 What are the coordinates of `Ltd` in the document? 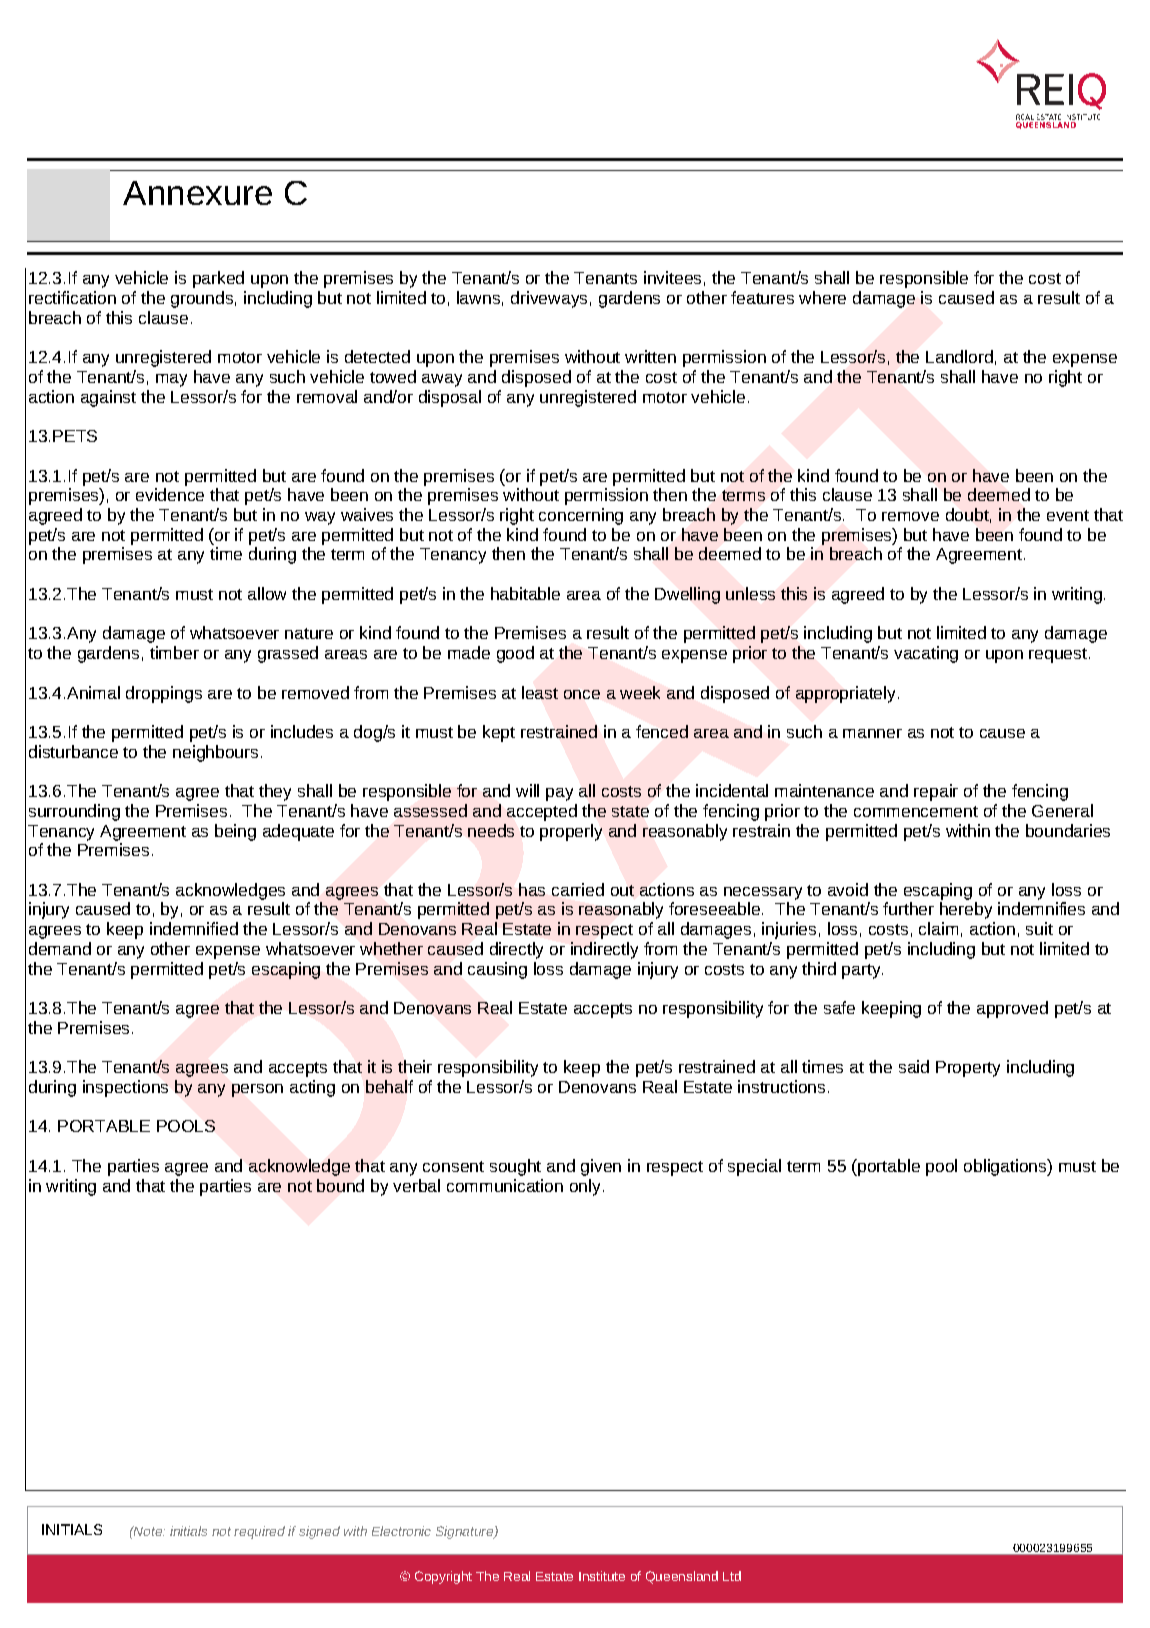 It's located at (732, 1576).
